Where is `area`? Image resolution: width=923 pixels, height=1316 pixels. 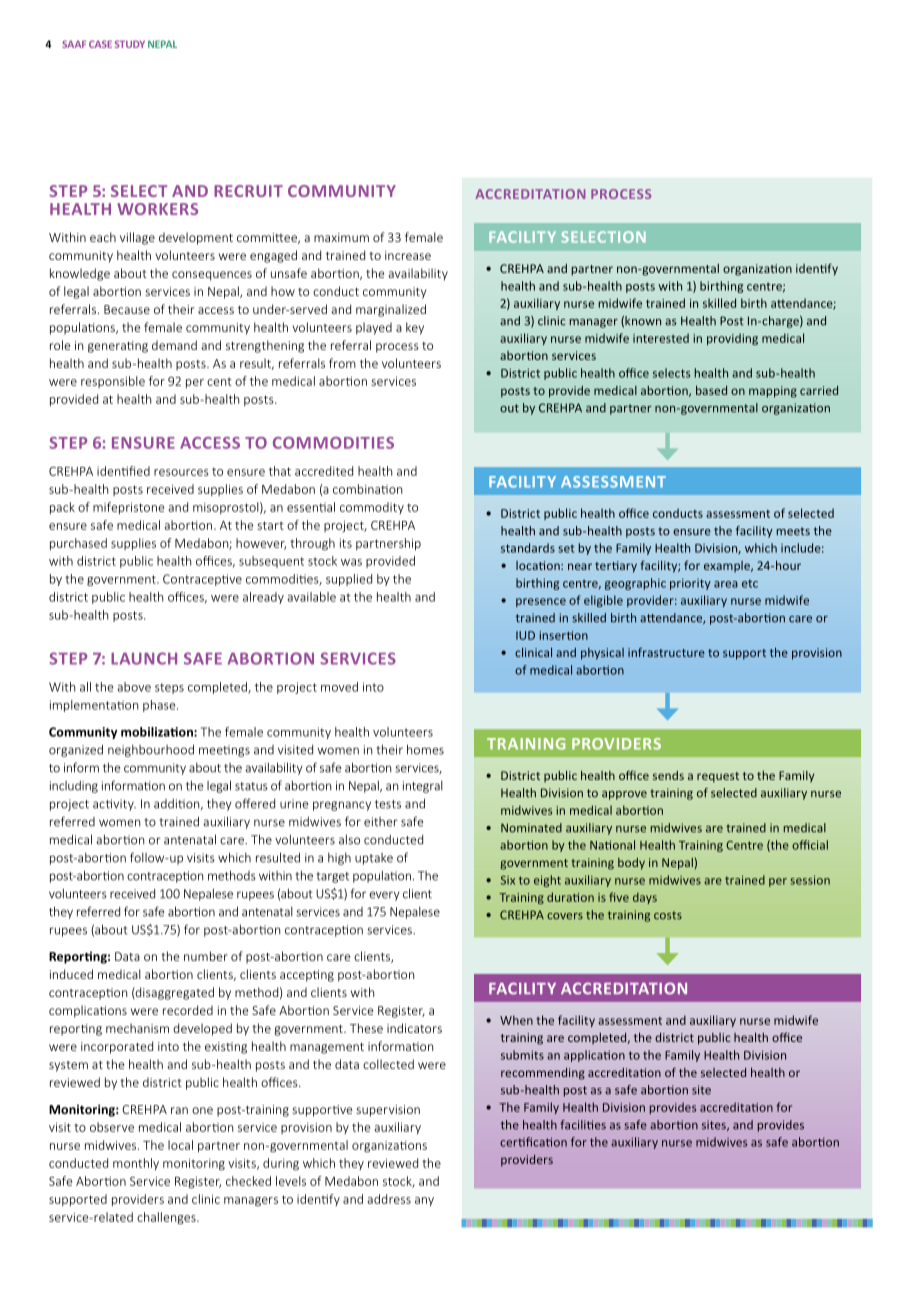 area is located at coordinates (726, 584).
